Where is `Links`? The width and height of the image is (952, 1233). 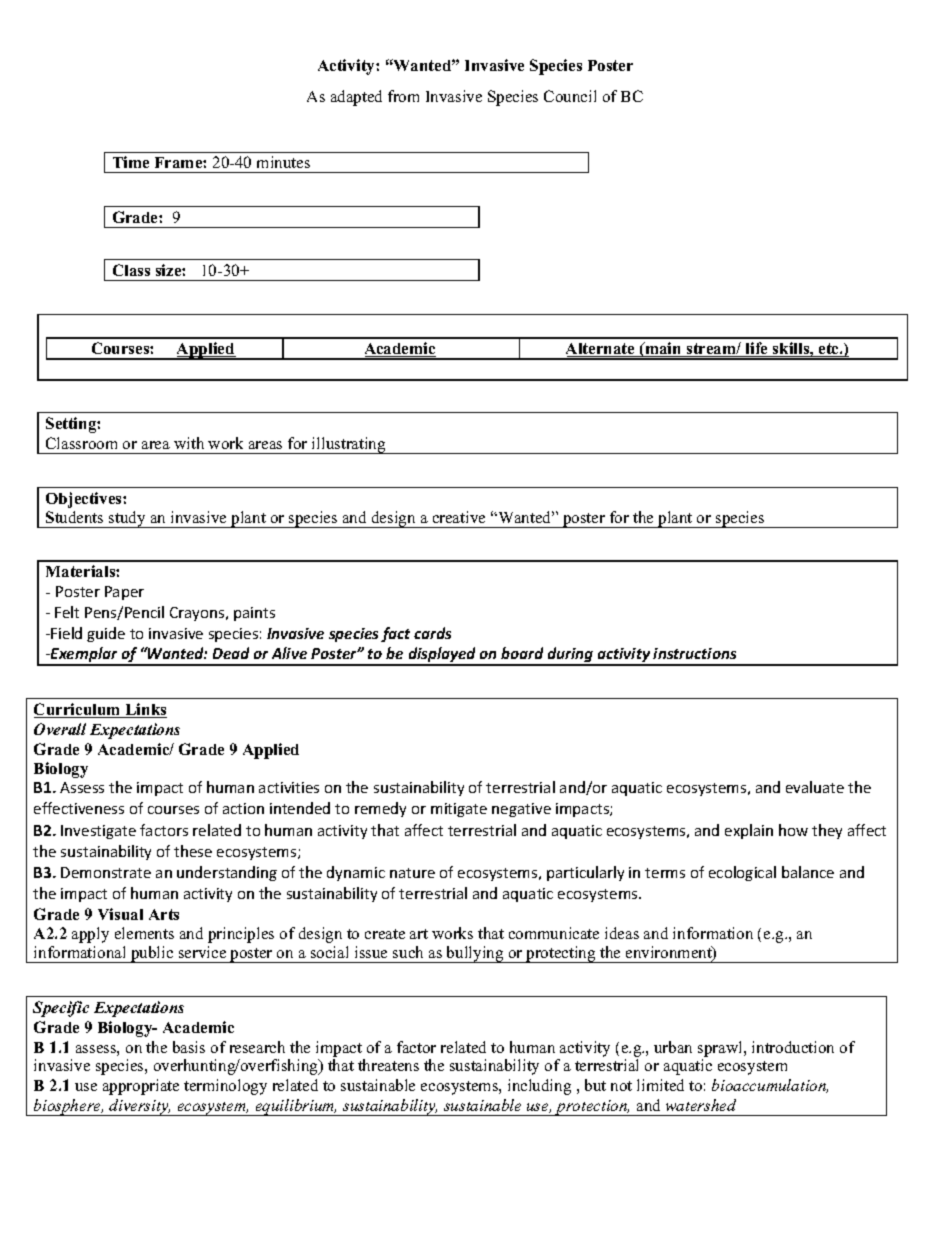 Links is located at coordinates (145, 710).
